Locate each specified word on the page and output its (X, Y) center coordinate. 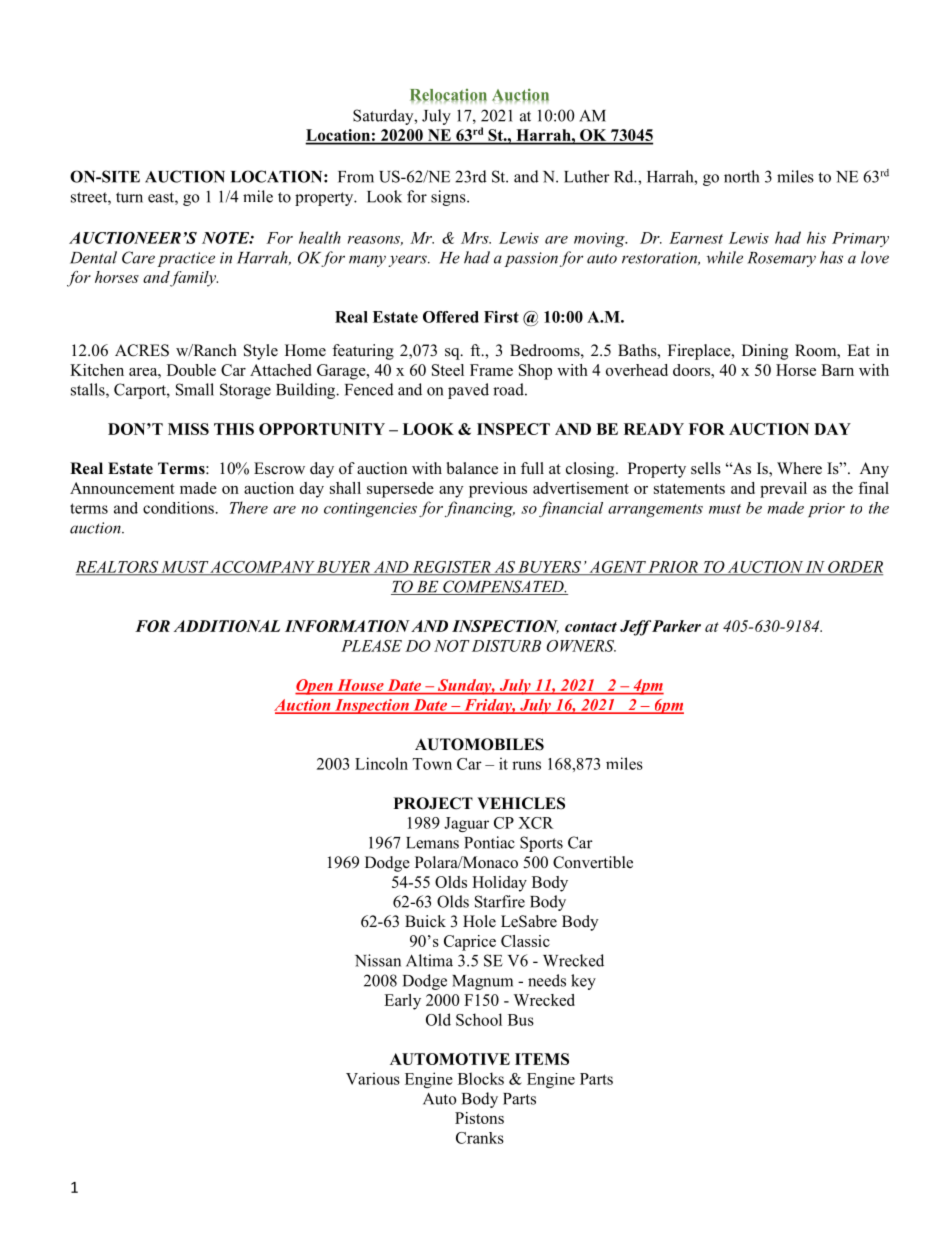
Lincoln (381, 763)
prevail (783, 490)
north (741, 176)
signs (449, 198)
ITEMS (542, 1059)
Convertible (593, 862)
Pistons (479, 1118)
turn (129, 197)
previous (498, 490)
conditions (178, 507)
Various (373, 1078)
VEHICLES (521, 803)
